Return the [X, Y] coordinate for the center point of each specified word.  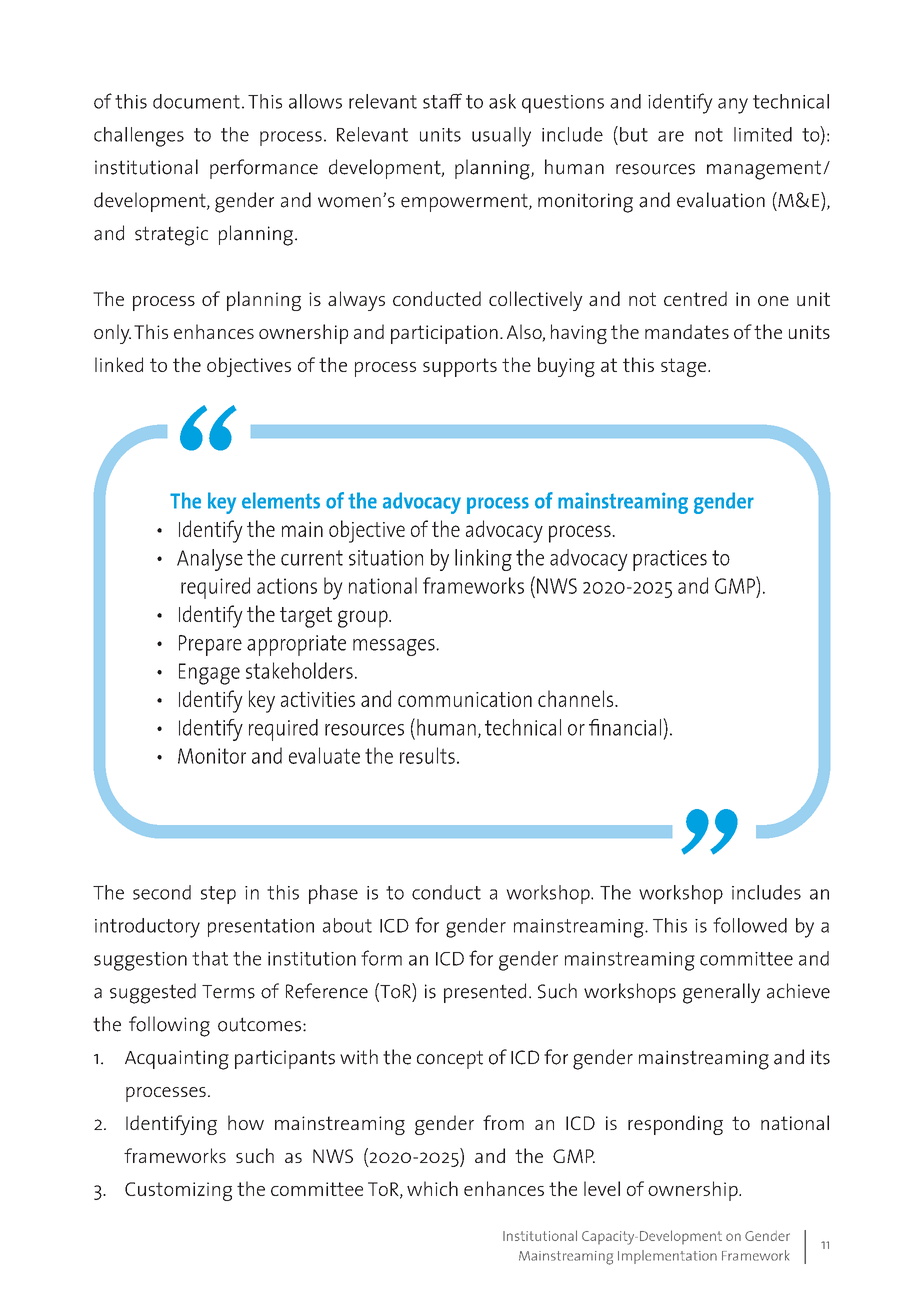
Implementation [667, 1257]
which [432, 1188]
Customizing [178, 1191]
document [196, 101]
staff [442, 101]
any [733, 106]
